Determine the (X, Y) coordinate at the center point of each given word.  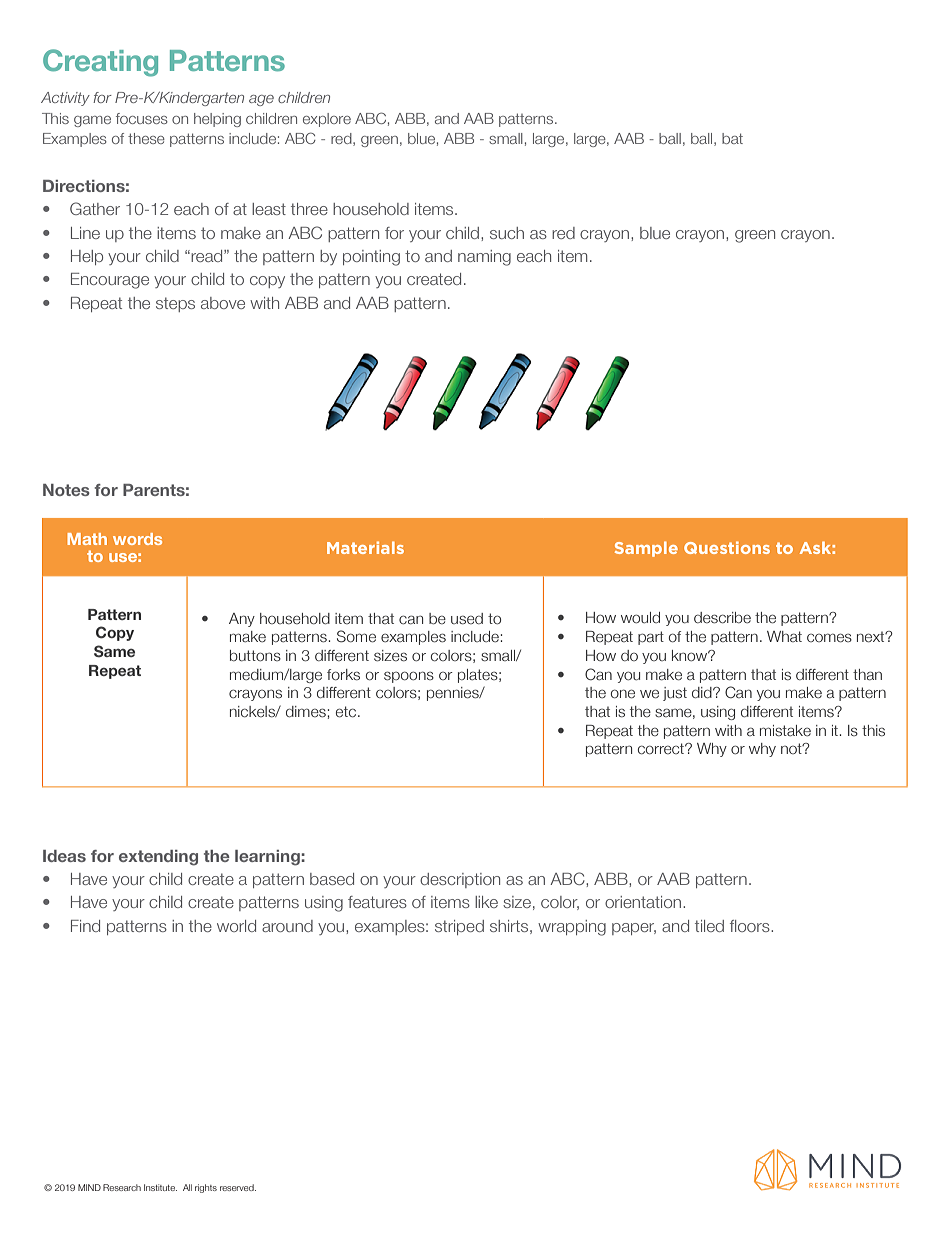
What (784, 636)
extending (158, 858)
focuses (142, 118)
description (460, 880)
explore (327, 120)
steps (175, 304)
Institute (160, 1187)
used (467, 618)
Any (242, 620)
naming (484, 258)
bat (732, 138)
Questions (727, 547)
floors (751, 926)
